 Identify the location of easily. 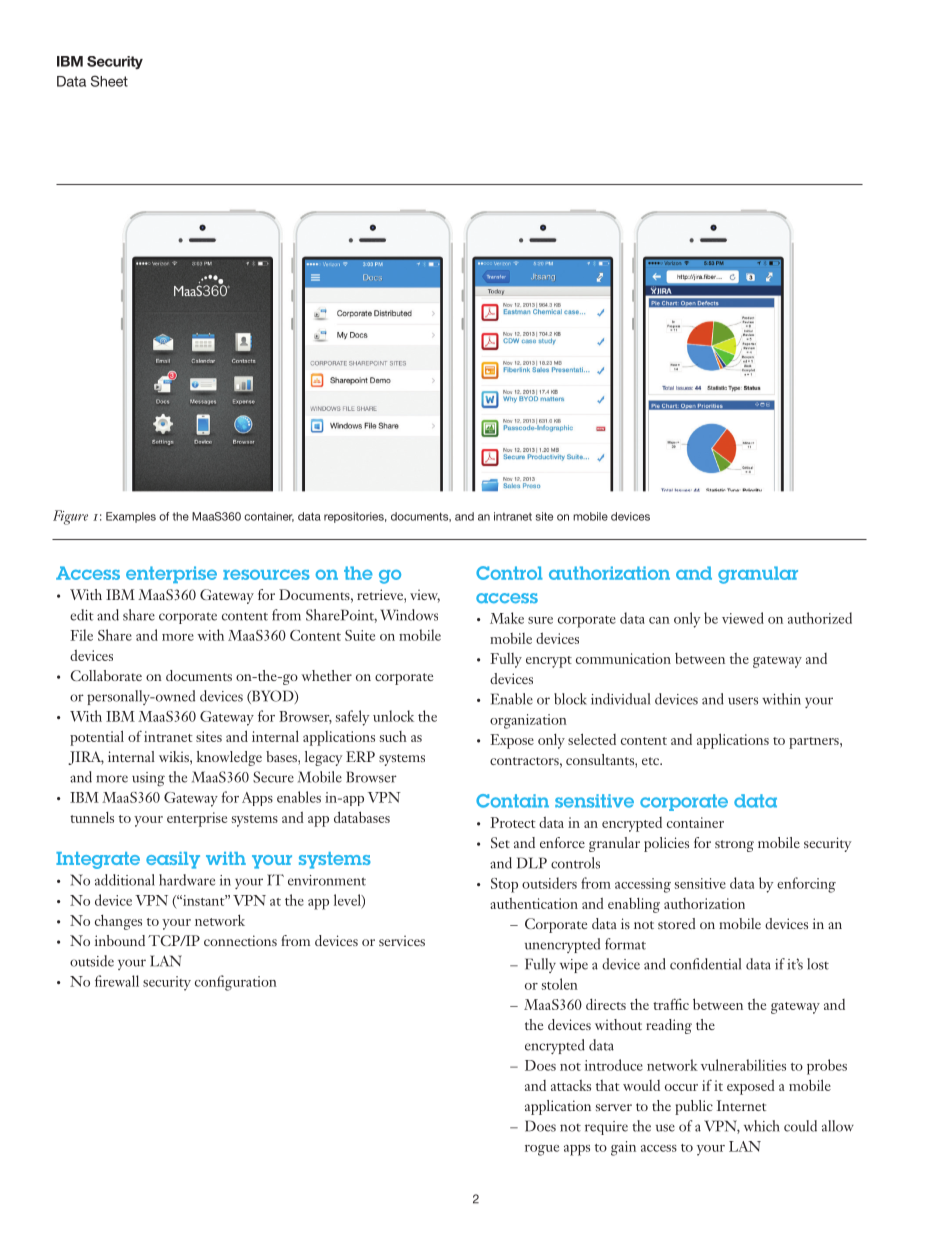
(173, 860).
